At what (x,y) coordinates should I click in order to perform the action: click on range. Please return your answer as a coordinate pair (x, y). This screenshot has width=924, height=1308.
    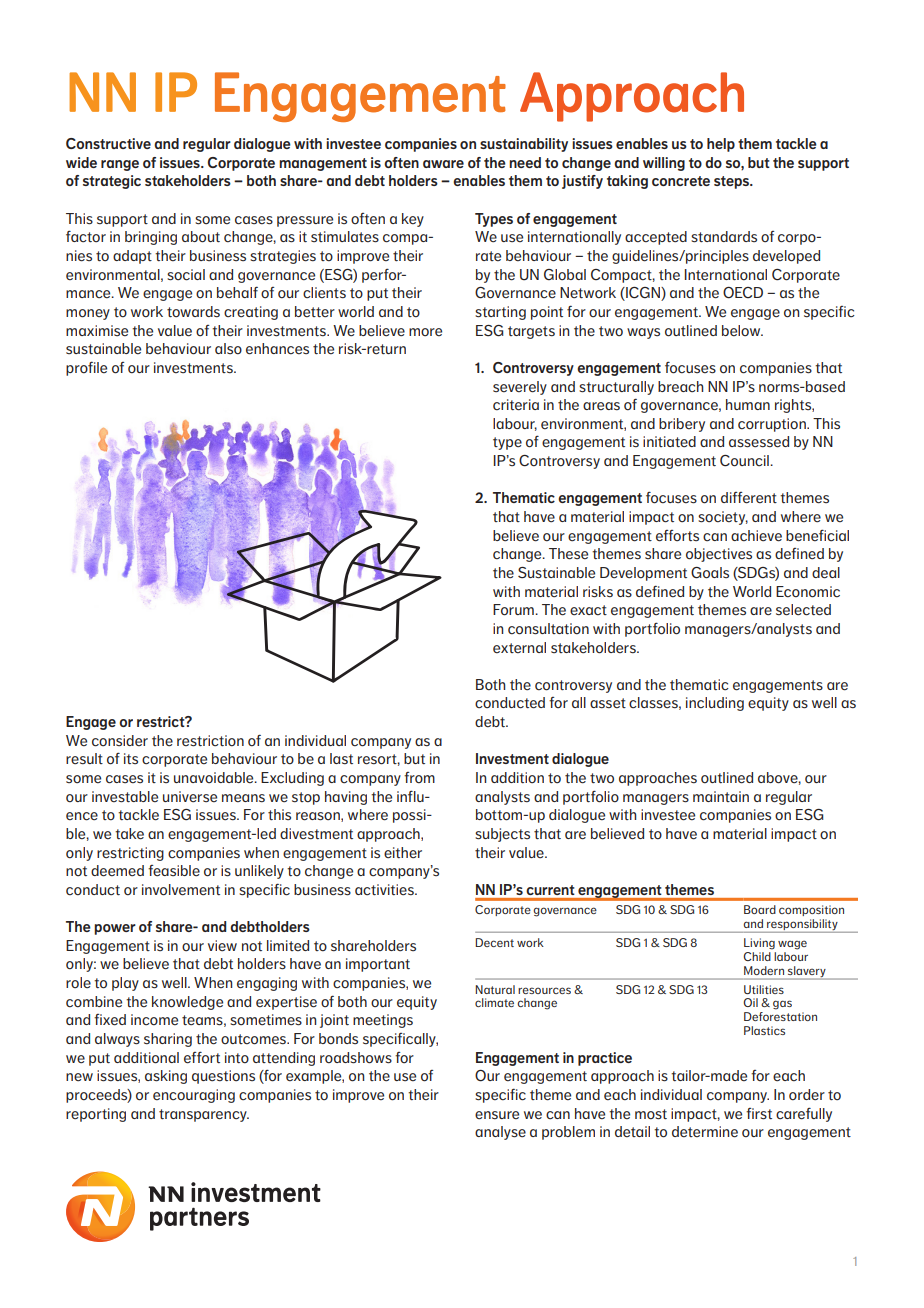
    Looking at the image, I should click on (120, 165).
